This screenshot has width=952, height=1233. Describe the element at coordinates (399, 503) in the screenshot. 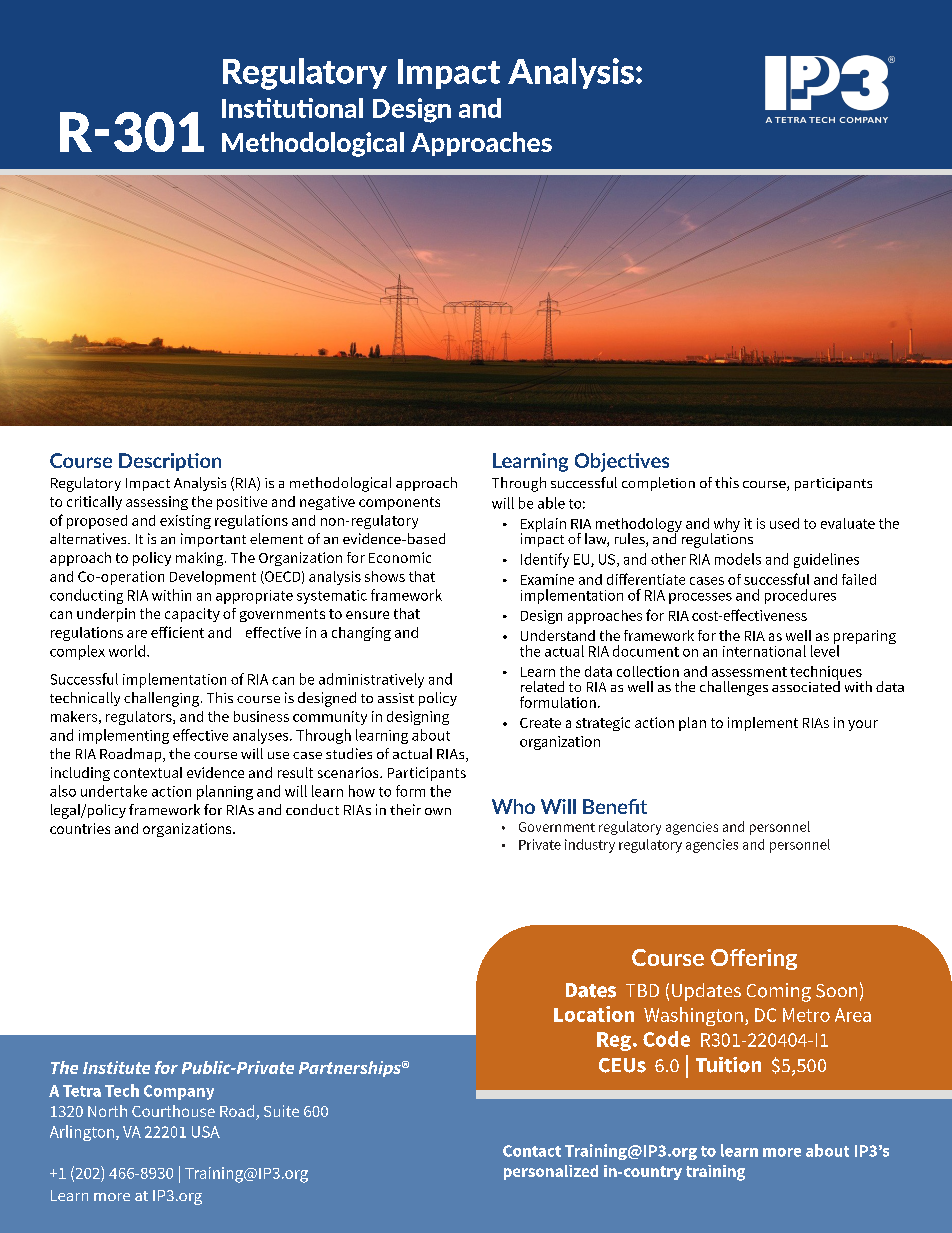

I see `components` at that location.
